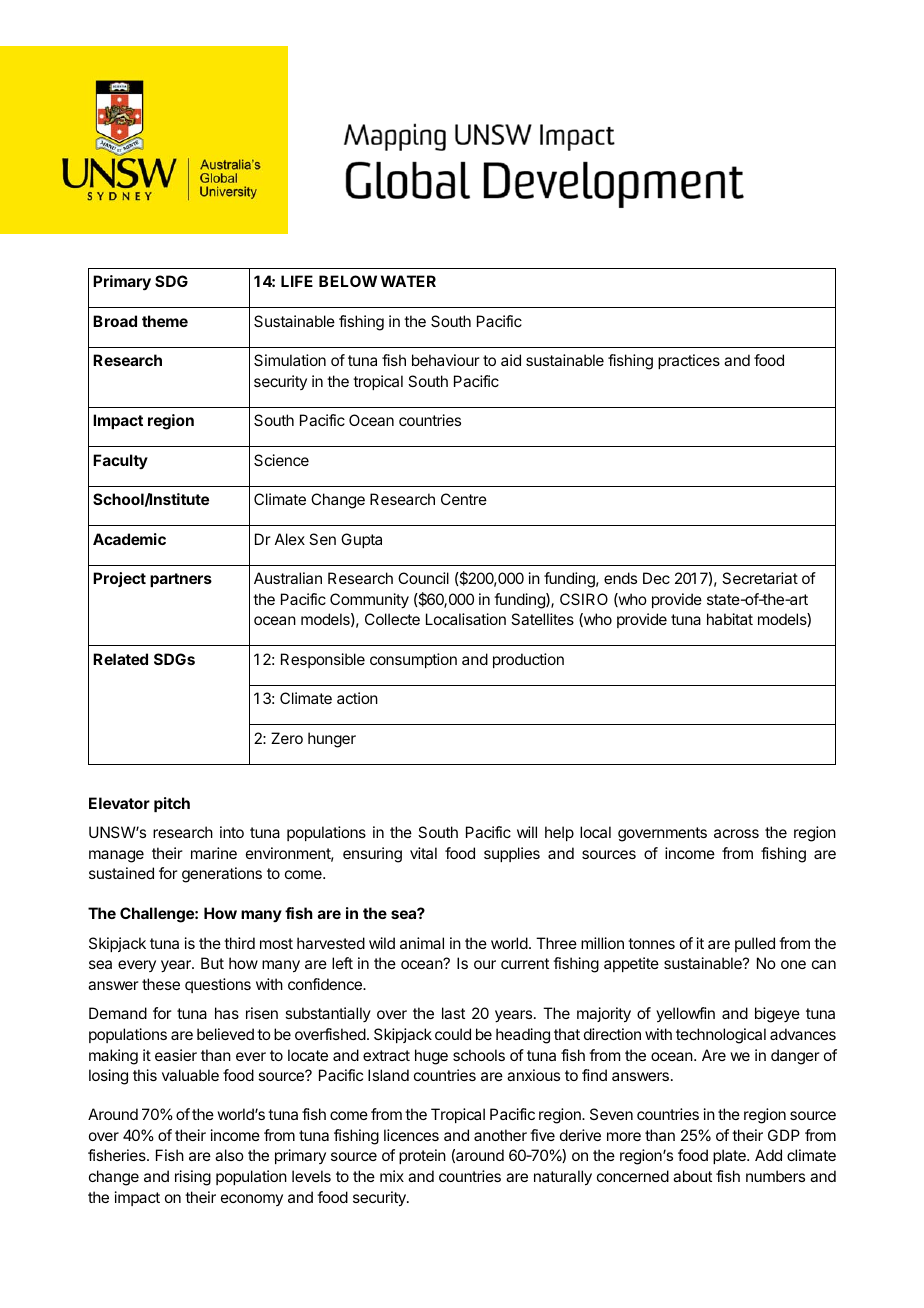  Describe the element at coordinates (464, 499) in the image. I see `Centre` at that location.
